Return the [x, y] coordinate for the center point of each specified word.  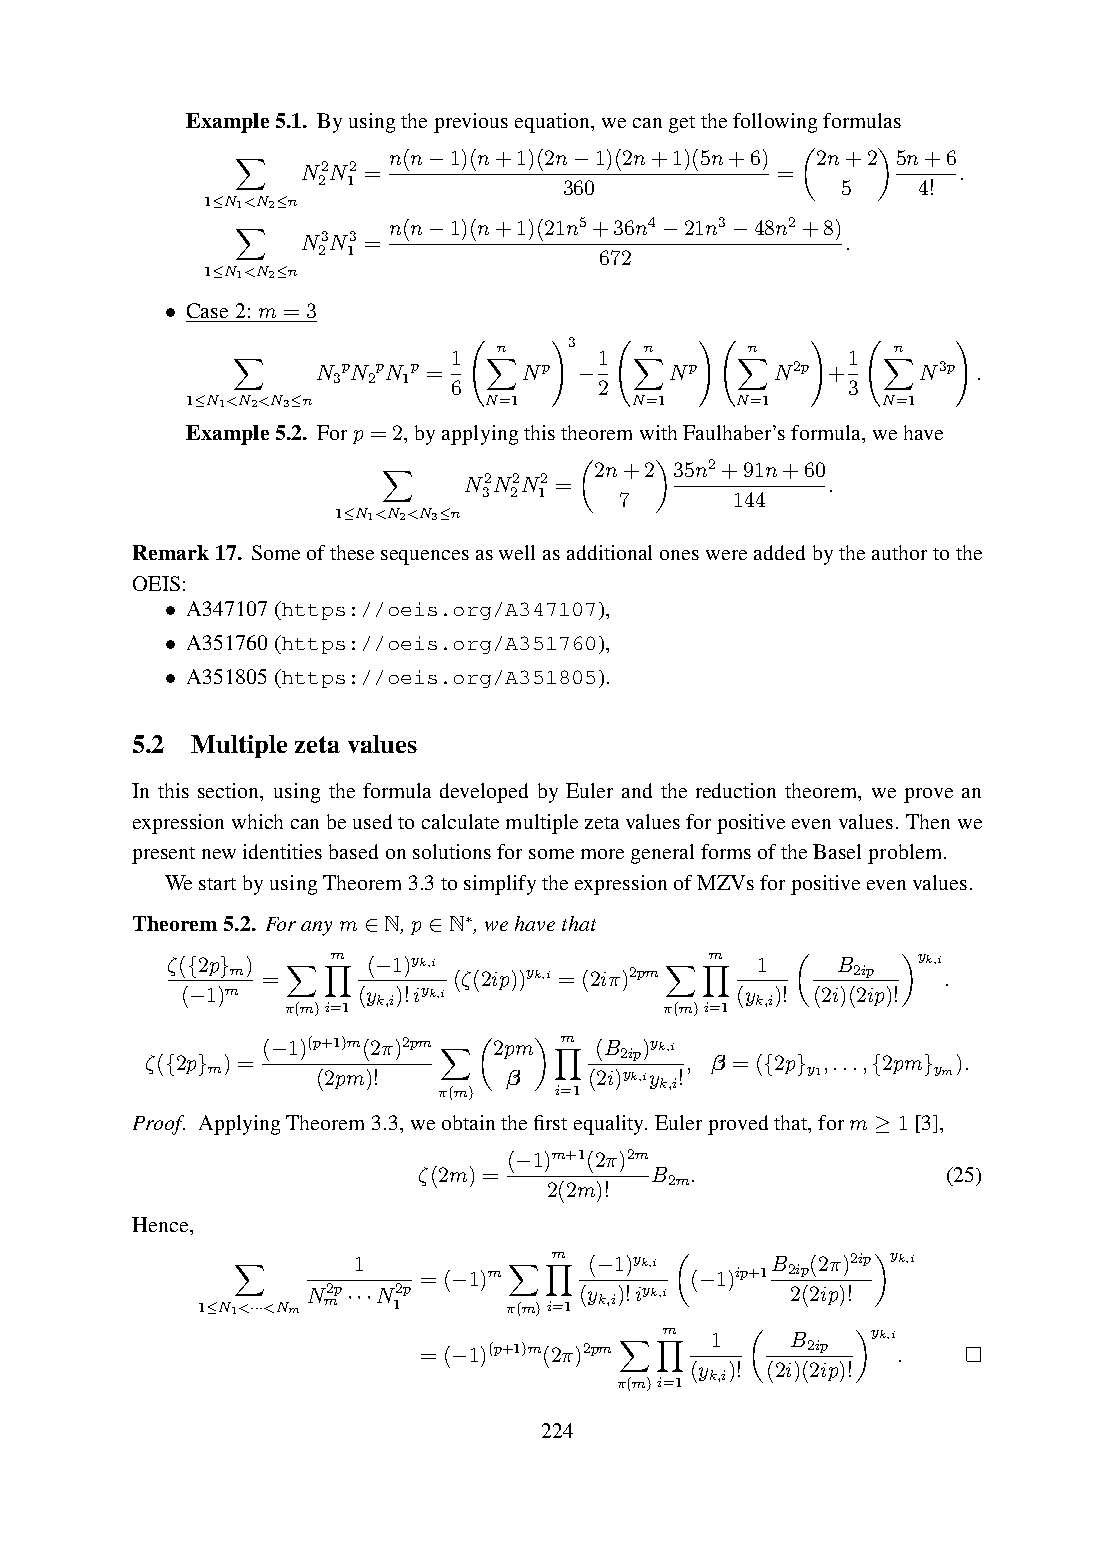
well [517, 552]
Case [207, 310]
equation [553, 123]
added [779, 552]
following [775, 123]
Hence [161, 1224]
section [230, 792]
